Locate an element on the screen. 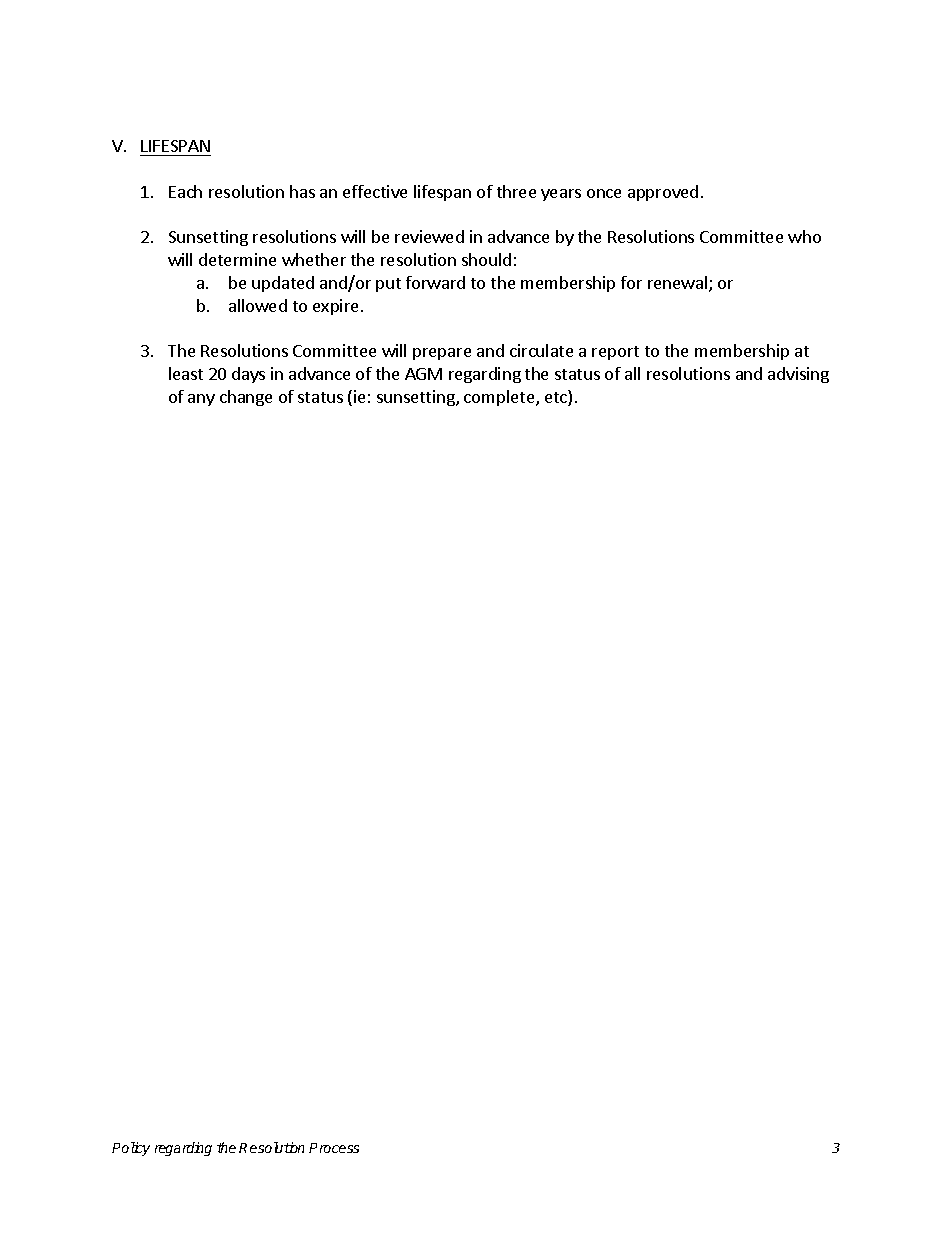 The image size is (952, 1233). change is located at coordinates (246, 398).
